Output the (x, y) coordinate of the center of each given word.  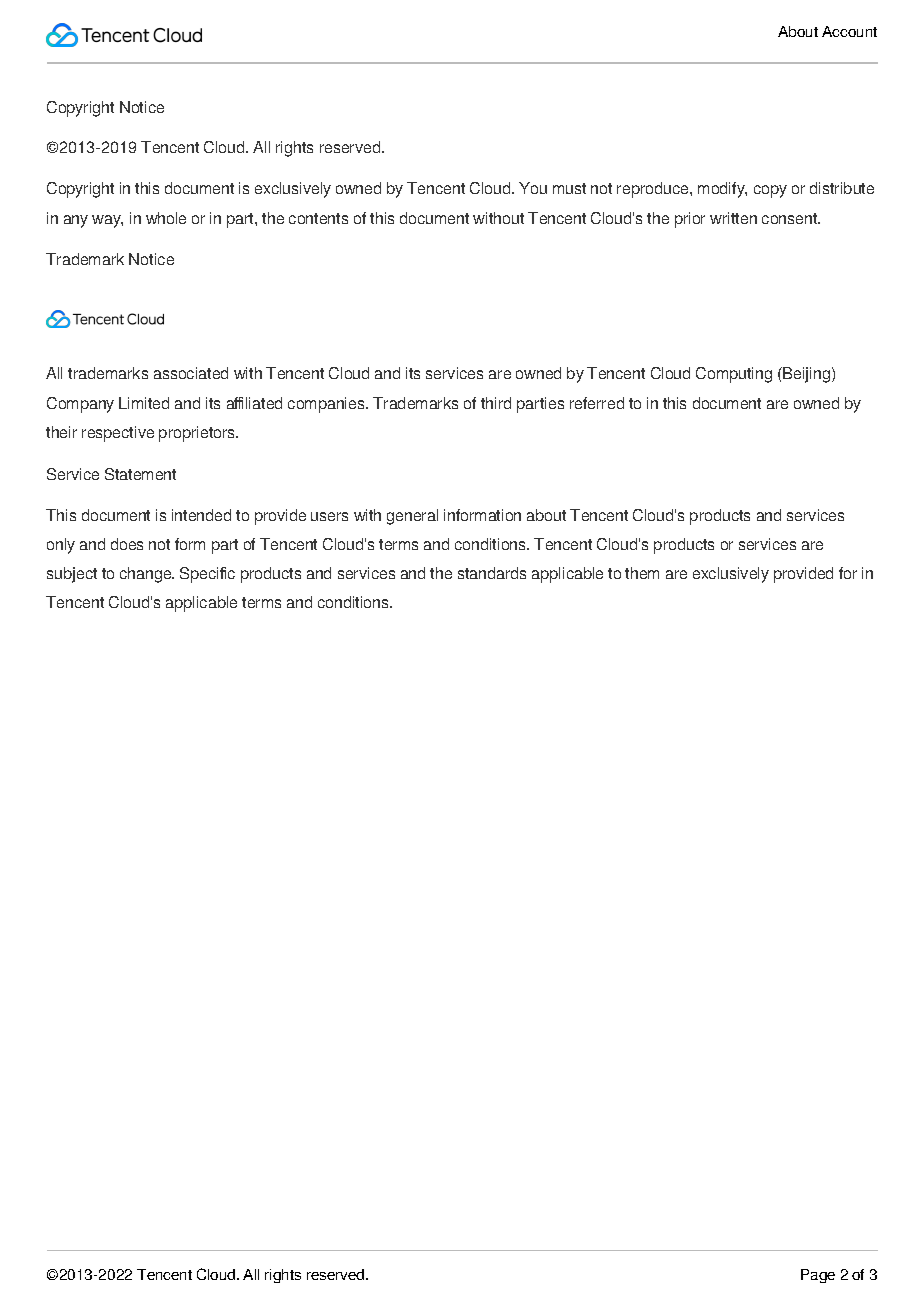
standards (492, 573)
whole (166, 218)
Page (818, 1276)
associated (191, 373)
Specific (207, 575)
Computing (734, 375)
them (642, 573)
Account (849, 31)
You (533, 188)
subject (72, 575)
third (496, 403)
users (329, 516)
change (147, 575)
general (412, 517)
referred (597, 403)
